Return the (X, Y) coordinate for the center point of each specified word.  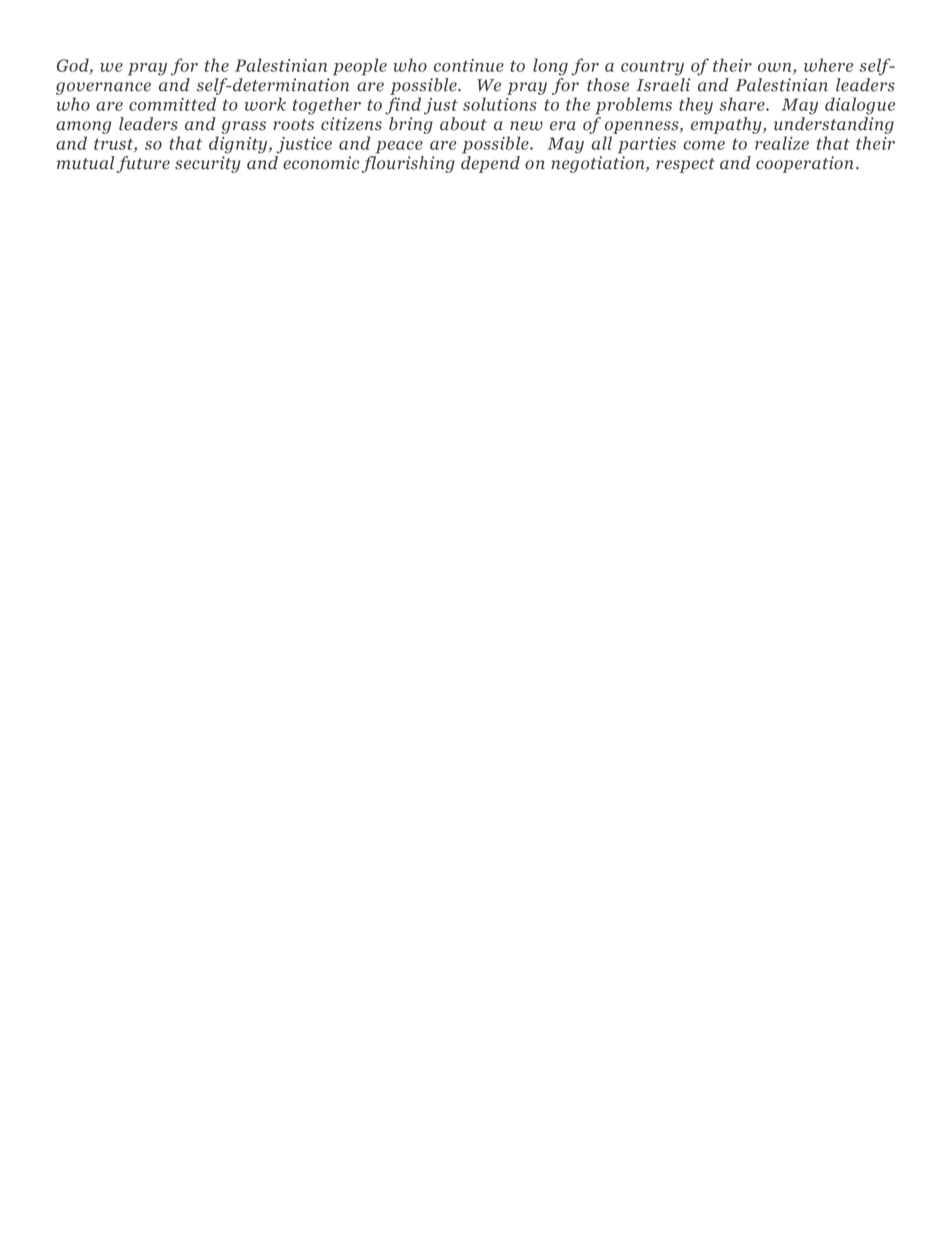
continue (469, 65)
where (828, 65)
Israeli (663, 85)
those (608, 85)
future (143, 164)
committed (172, 104)
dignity (239, 145)
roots (293, 125)
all (601, 143)
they (696, 106)
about (463, 124)
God (74, 66)
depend (490, 164)
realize (782, 143)
